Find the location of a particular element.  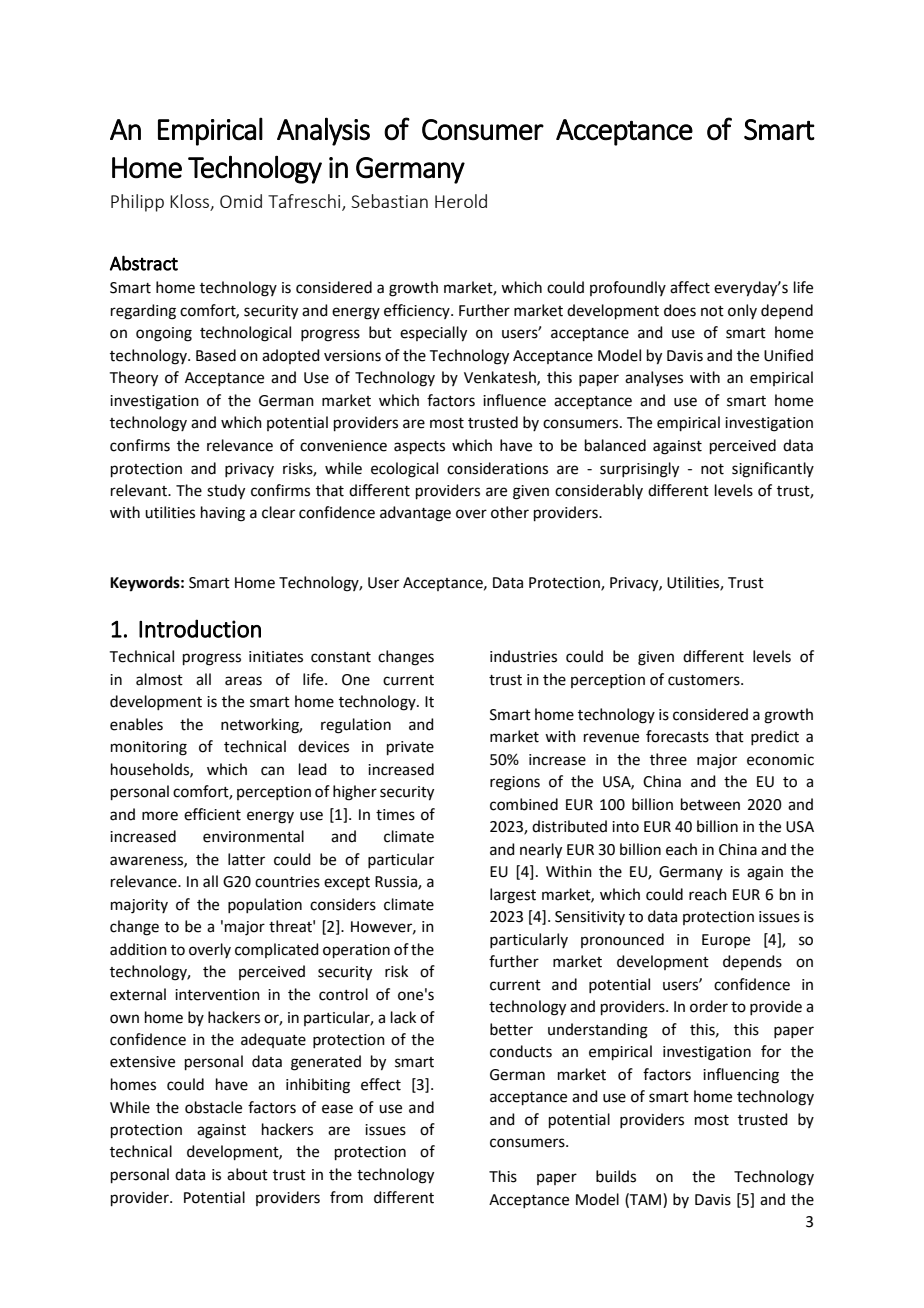

population is located at coordinates (265, 905).
